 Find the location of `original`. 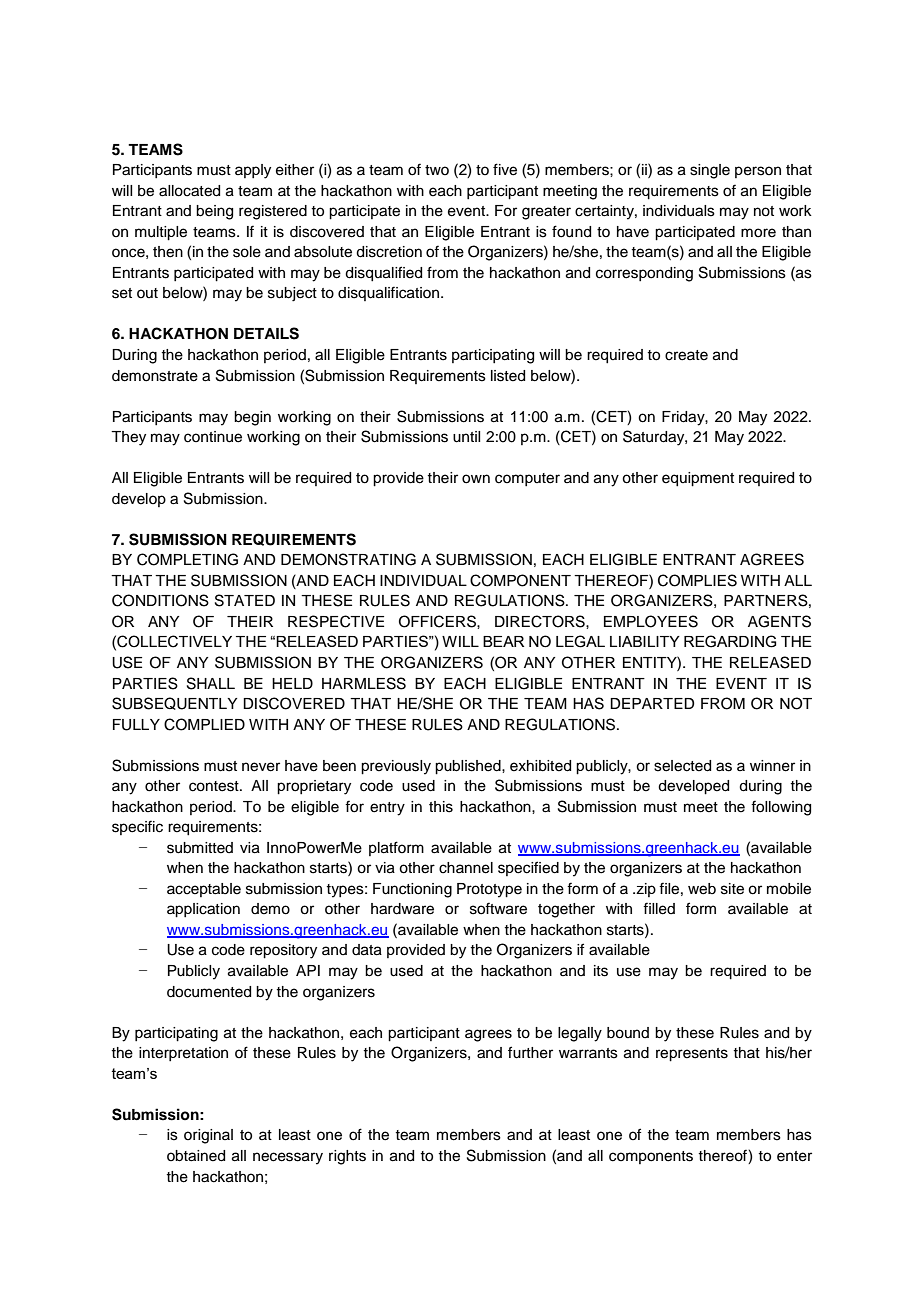

original is located at coordinates (208, 1136).
